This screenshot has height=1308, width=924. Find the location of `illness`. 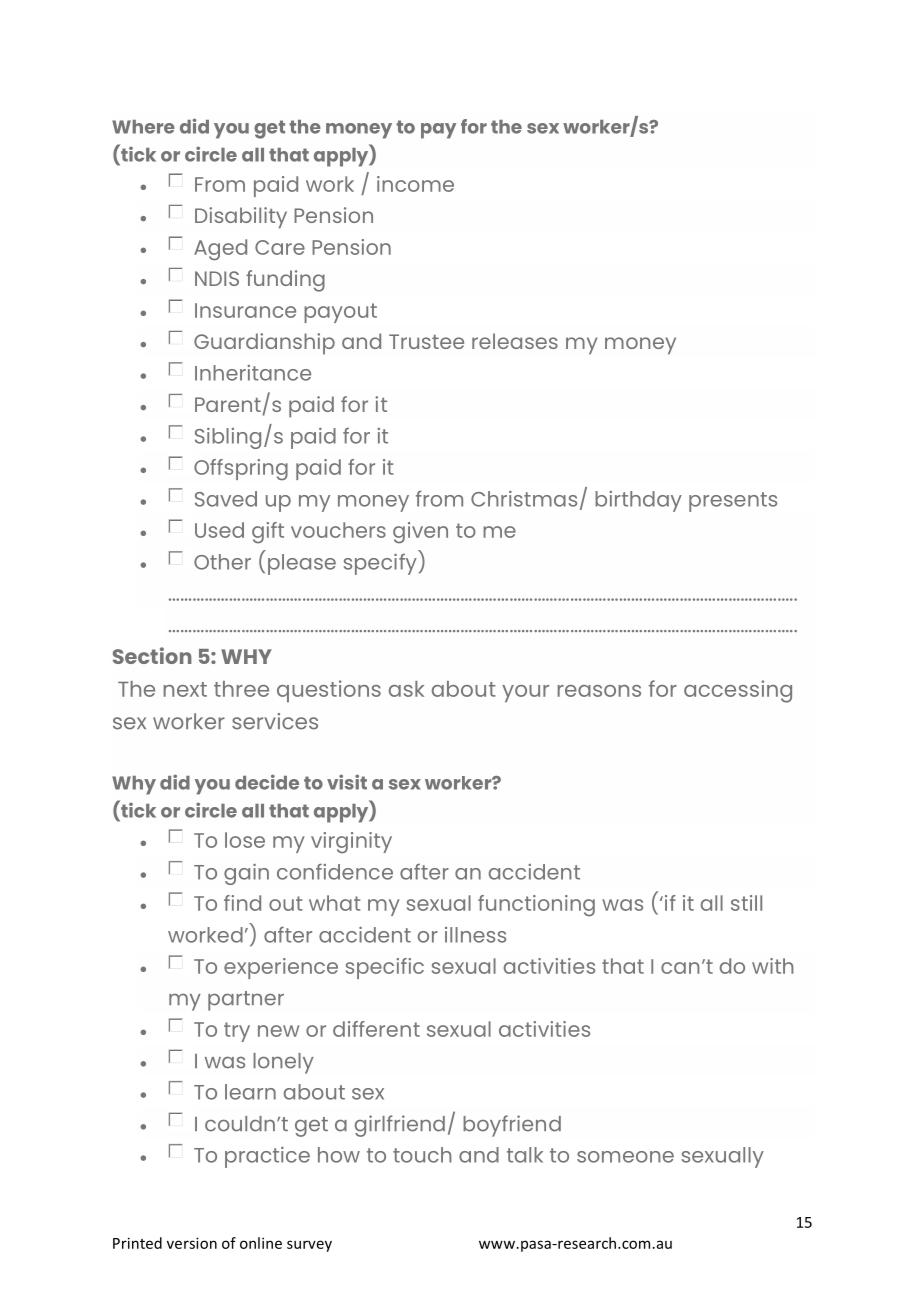

illness is located at coordinates (475, 935).
